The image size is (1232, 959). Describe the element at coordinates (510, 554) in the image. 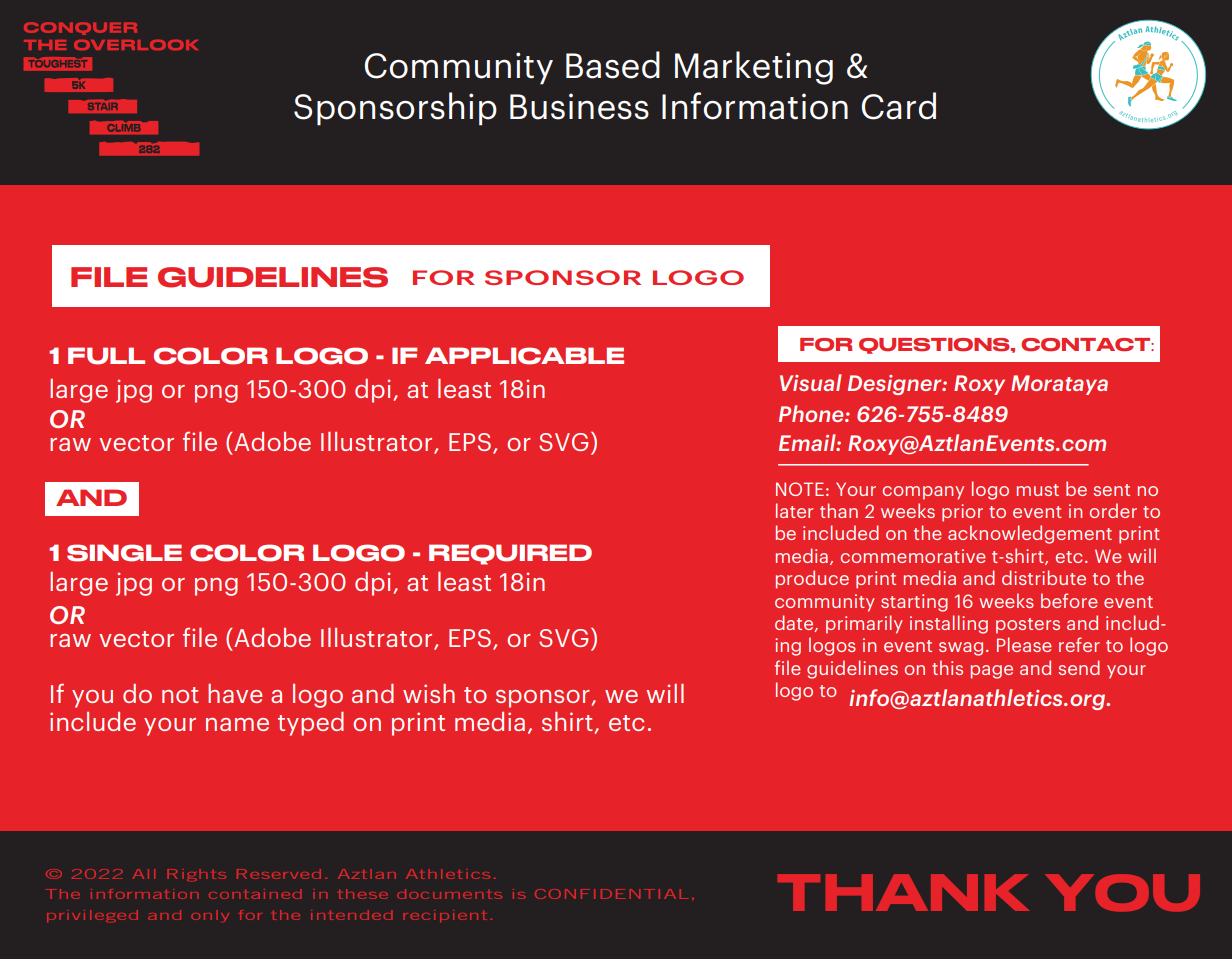

I see `REQUIRED` at that location.
